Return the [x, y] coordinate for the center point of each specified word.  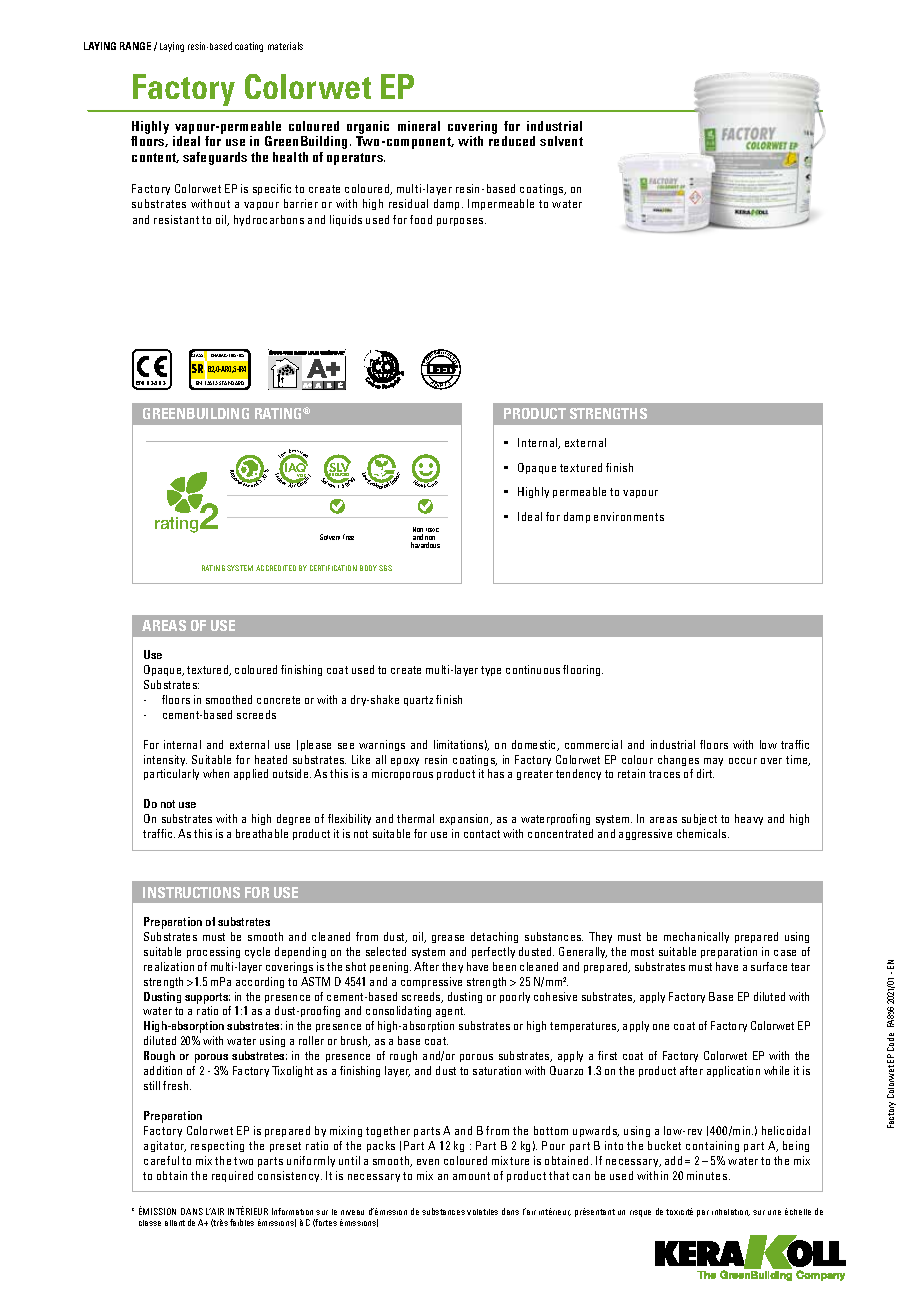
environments [629, 516]
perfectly [493, 952]
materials [285, 46]
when [216, 773]
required [232, 1176]
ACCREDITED [276, 568]
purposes [461, 222]
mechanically [696, 937]
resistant [176, 219]
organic [368, 127]
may [713, 762]
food [421, 219]
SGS [385, 568]
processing [213, 952]
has [496, 773]
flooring [583, 670]
